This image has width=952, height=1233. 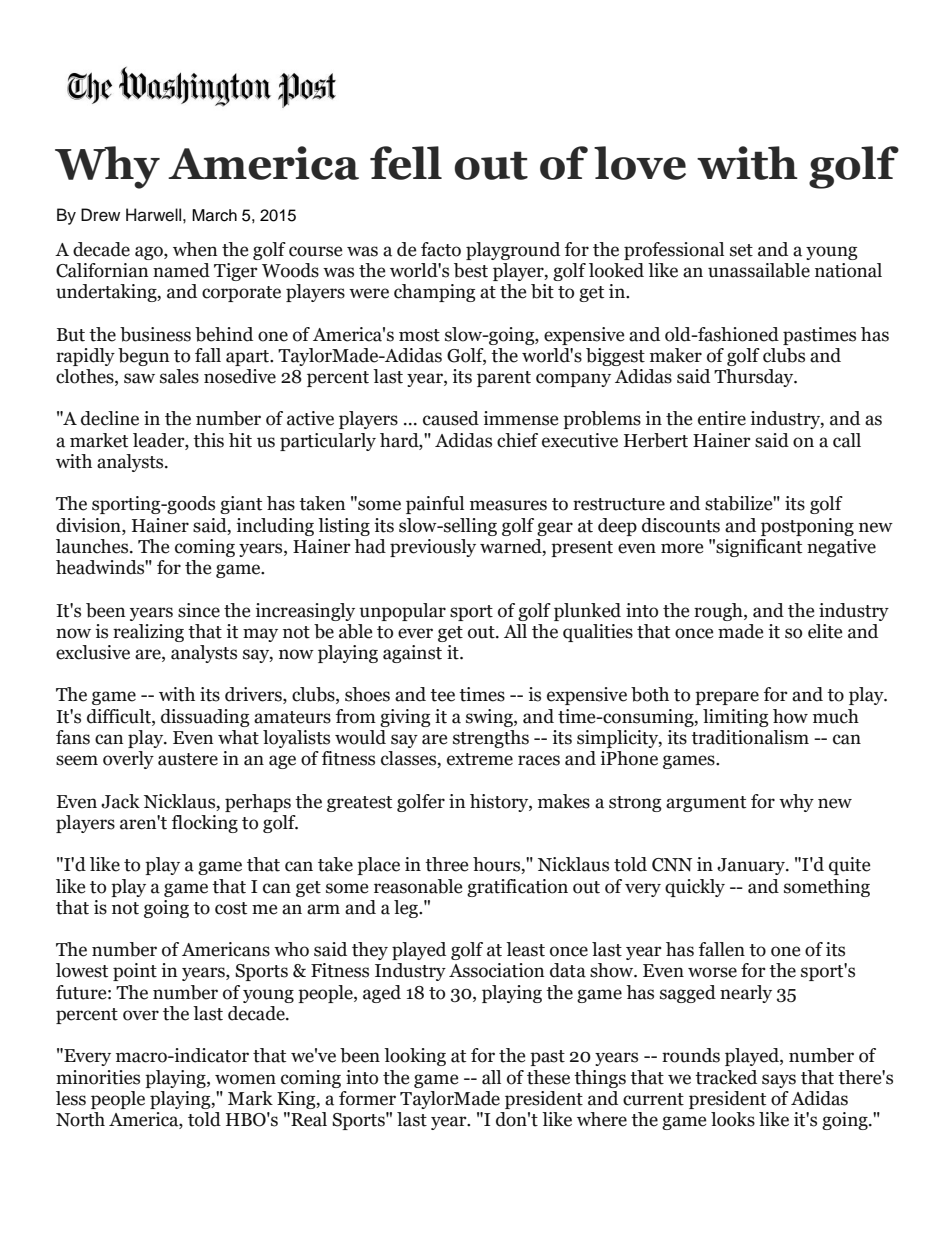 I want to click on March, so click(x=214, y=215).
